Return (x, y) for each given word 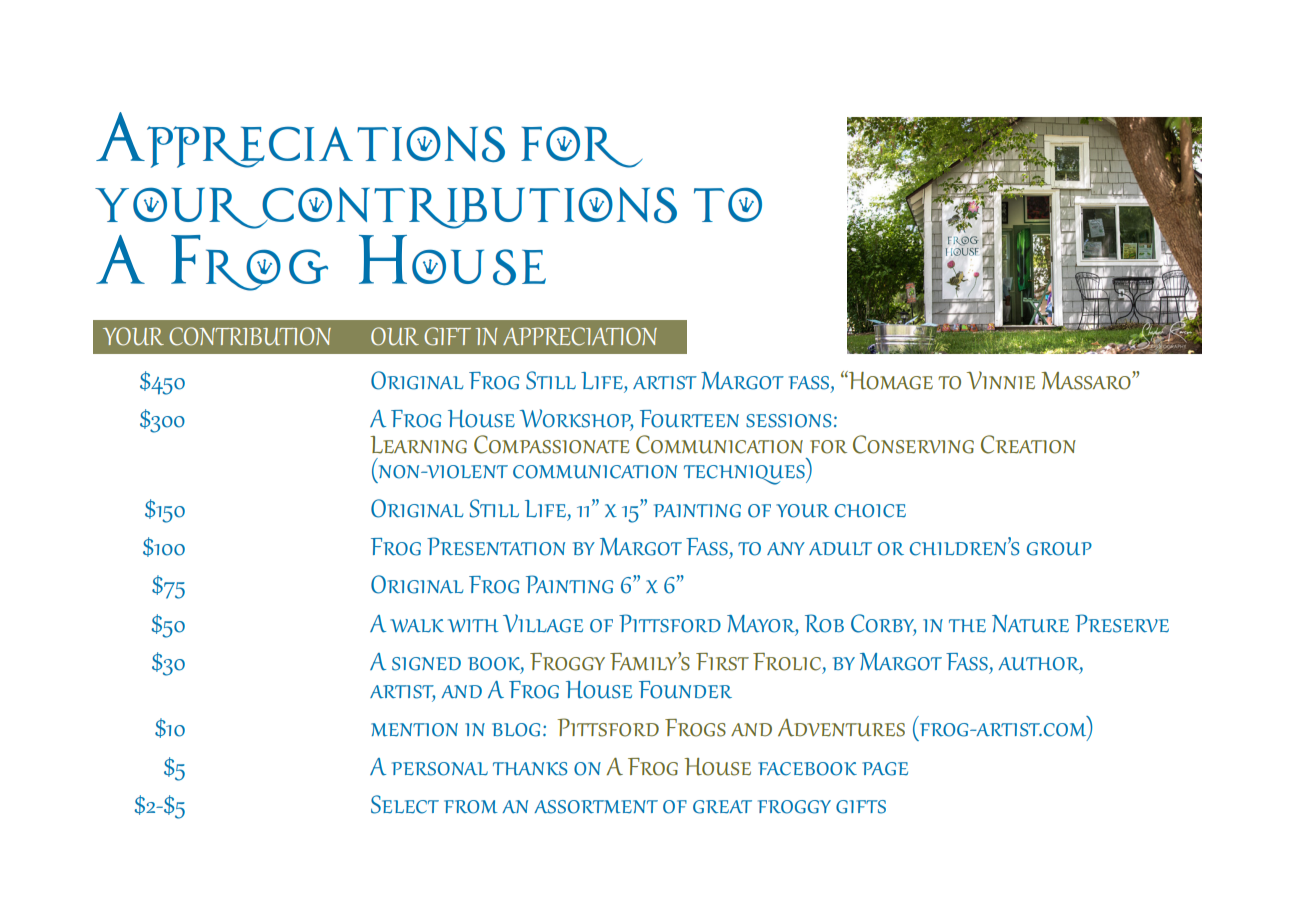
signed (426, 664)
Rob (824, 623)
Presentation (496, 546)
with (473, 626)
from (471, 807)
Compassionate (552, 444)
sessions (788, 421)
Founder (685, 690)
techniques (745, 475)
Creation (1028, 444)
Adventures (841, 728)
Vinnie (1001, 380)
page (885, 769)
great (722, 807)
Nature (1030, 624)
